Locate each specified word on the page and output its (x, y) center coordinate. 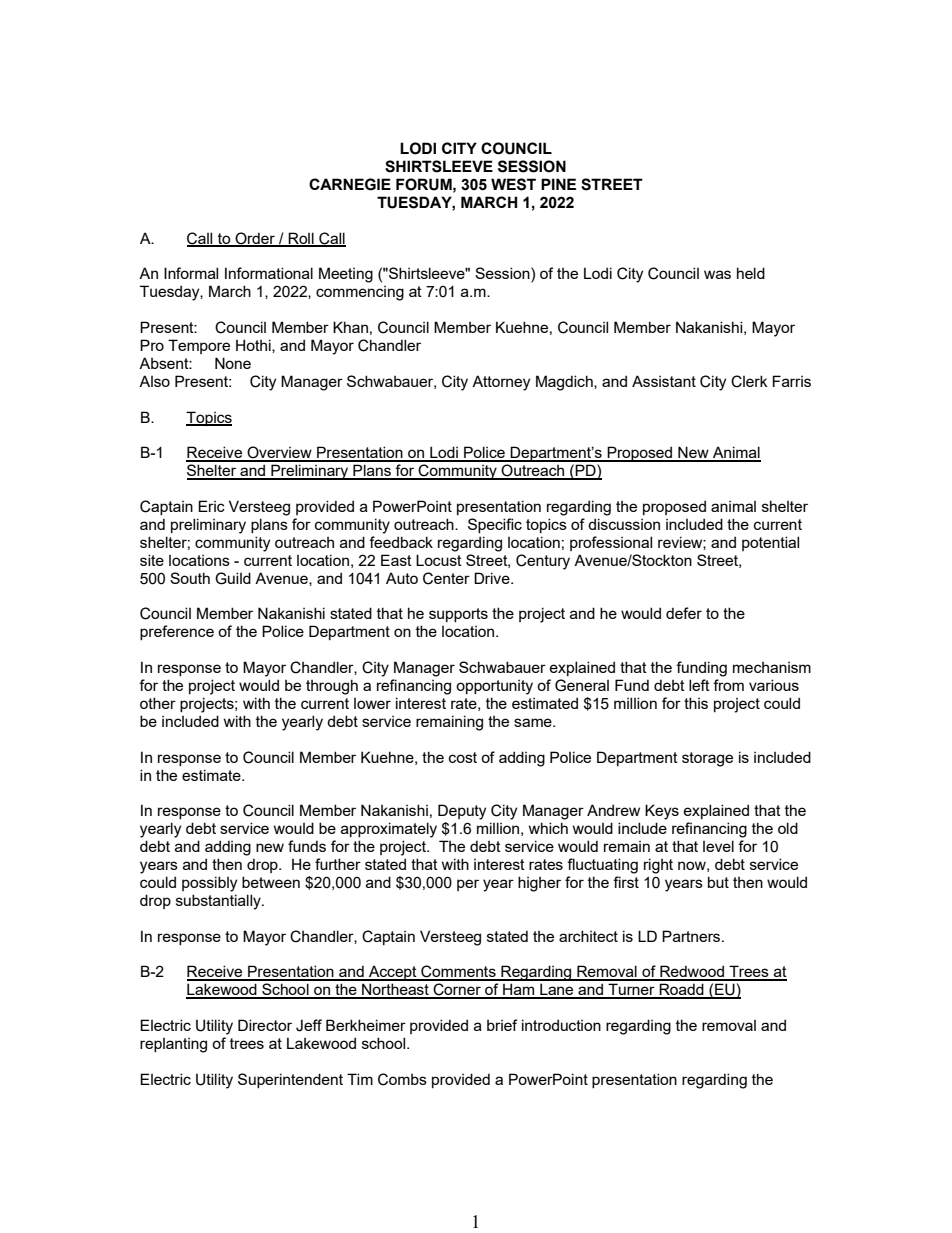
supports (458, 615)
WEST (513, 184)
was (717, 274)
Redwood (692, 972)
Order (255, 239)
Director (265, 1025)
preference (177, 632)
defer (684, 613)
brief (502, 1025)
